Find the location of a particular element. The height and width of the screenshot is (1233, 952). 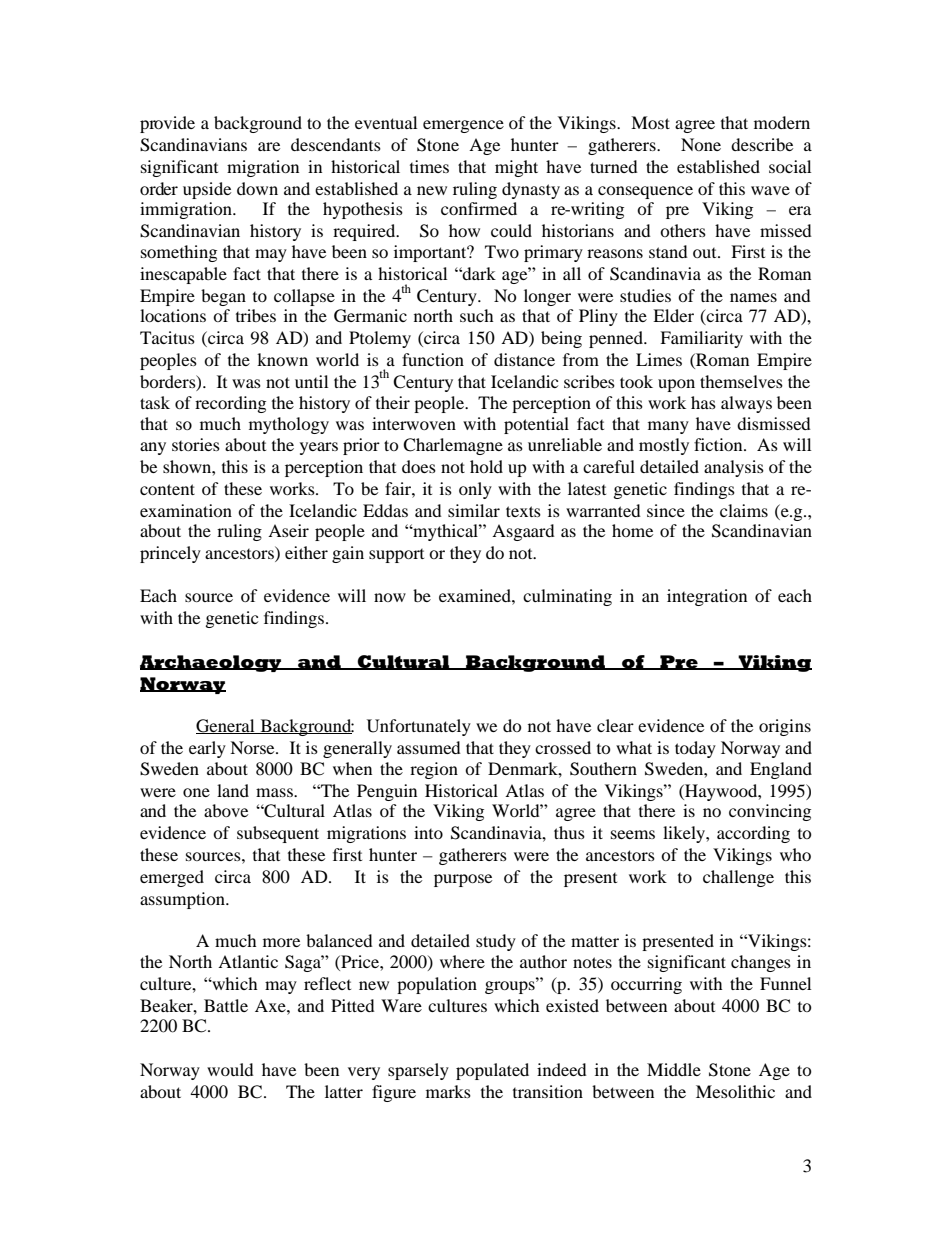

emergence is located at coordinates (463, 126).
